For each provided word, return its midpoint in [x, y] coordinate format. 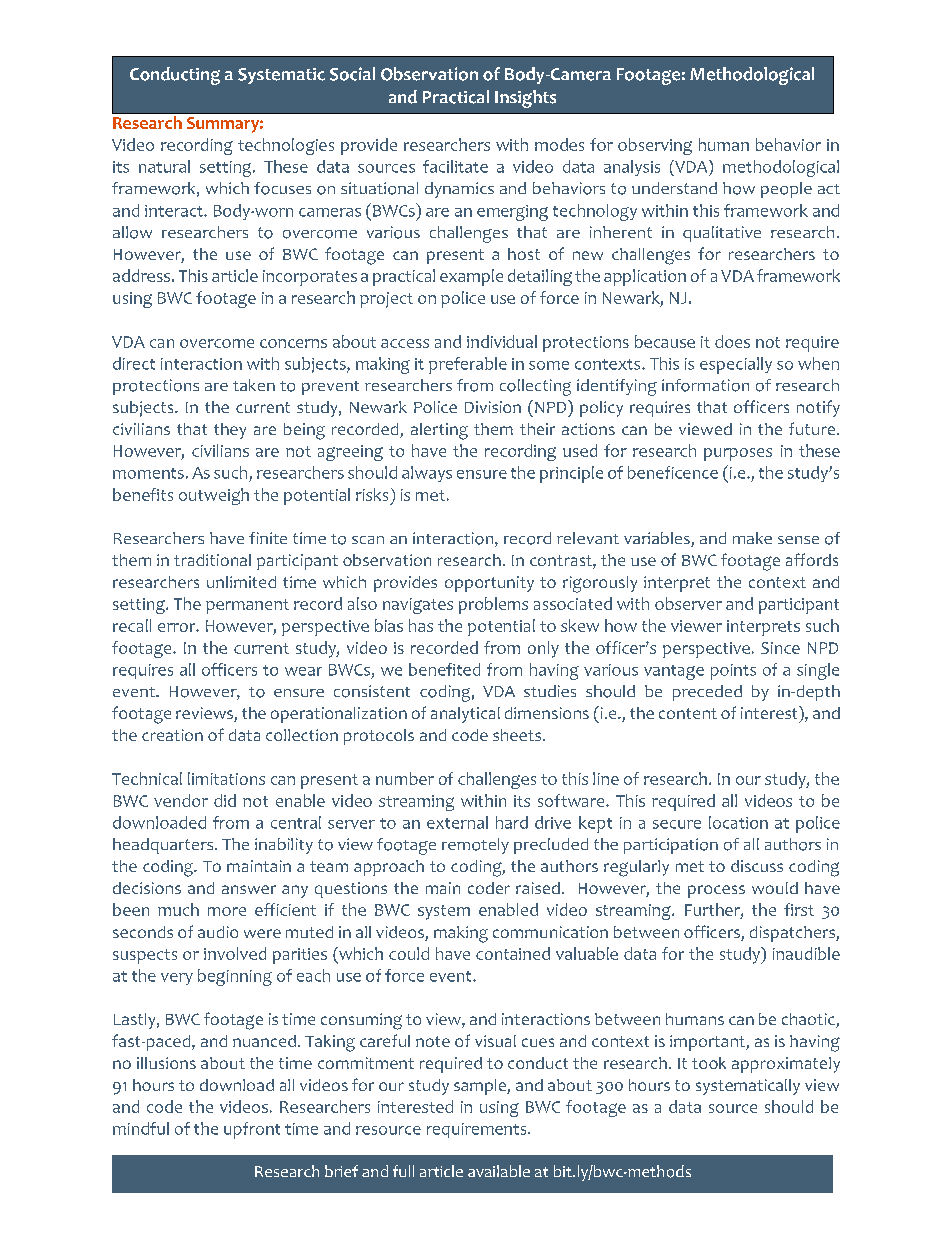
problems [493, 605]
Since [780, 648]
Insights [525, 99]
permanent [247, 606]
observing [655, 146]
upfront [252, 1130]
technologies [286, 146]
